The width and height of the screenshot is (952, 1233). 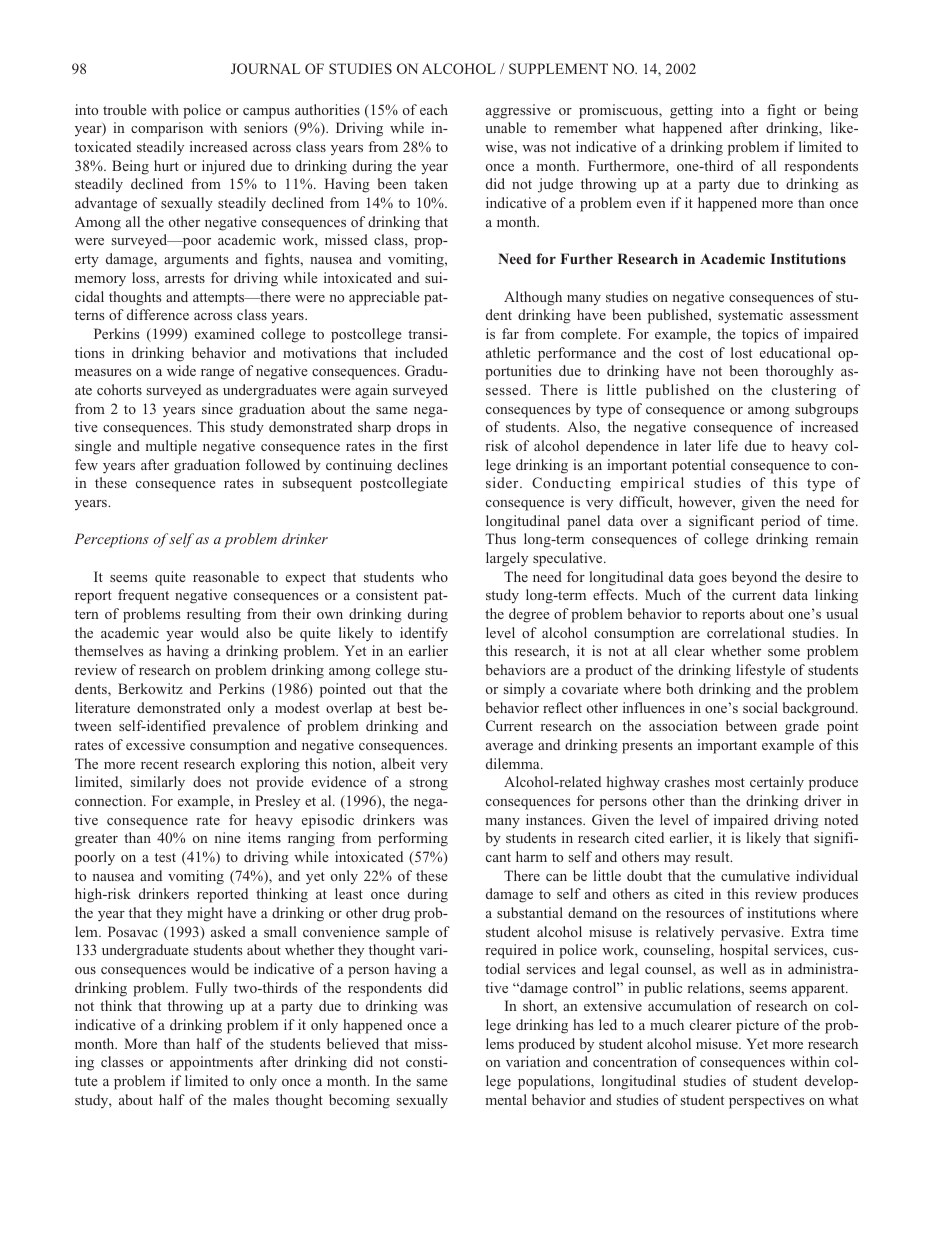 What do you see at coordinates (754, 578) in the screenshot?
I see `beyond` at bounding box center [754, 578].
